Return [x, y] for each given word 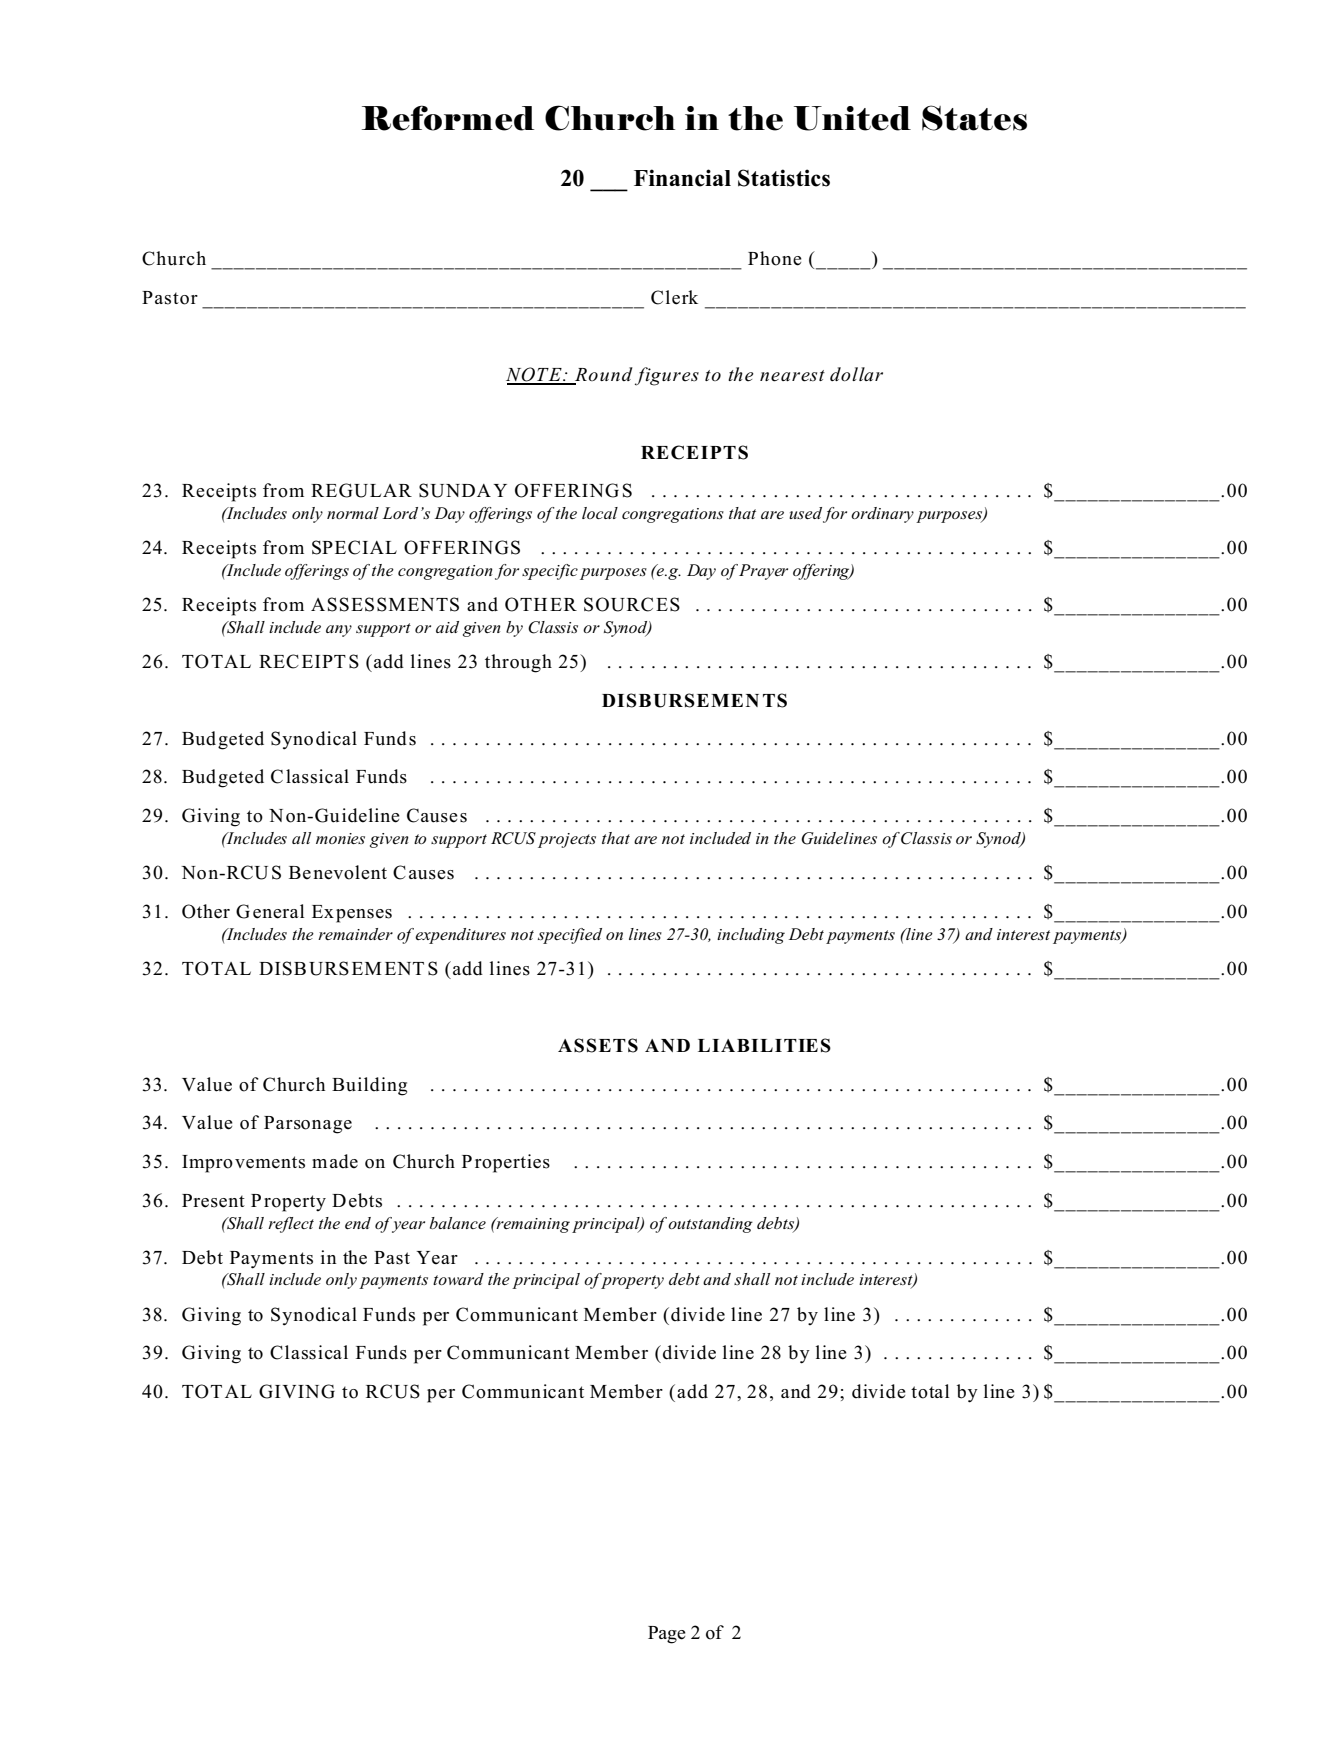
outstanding [710, 1225]
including [751, 936]
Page [667, 1635]
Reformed [448, 118]
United [852, 118]
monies [340, 838]
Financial [682, 178]
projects [567, 840]
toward [458, 1279]
